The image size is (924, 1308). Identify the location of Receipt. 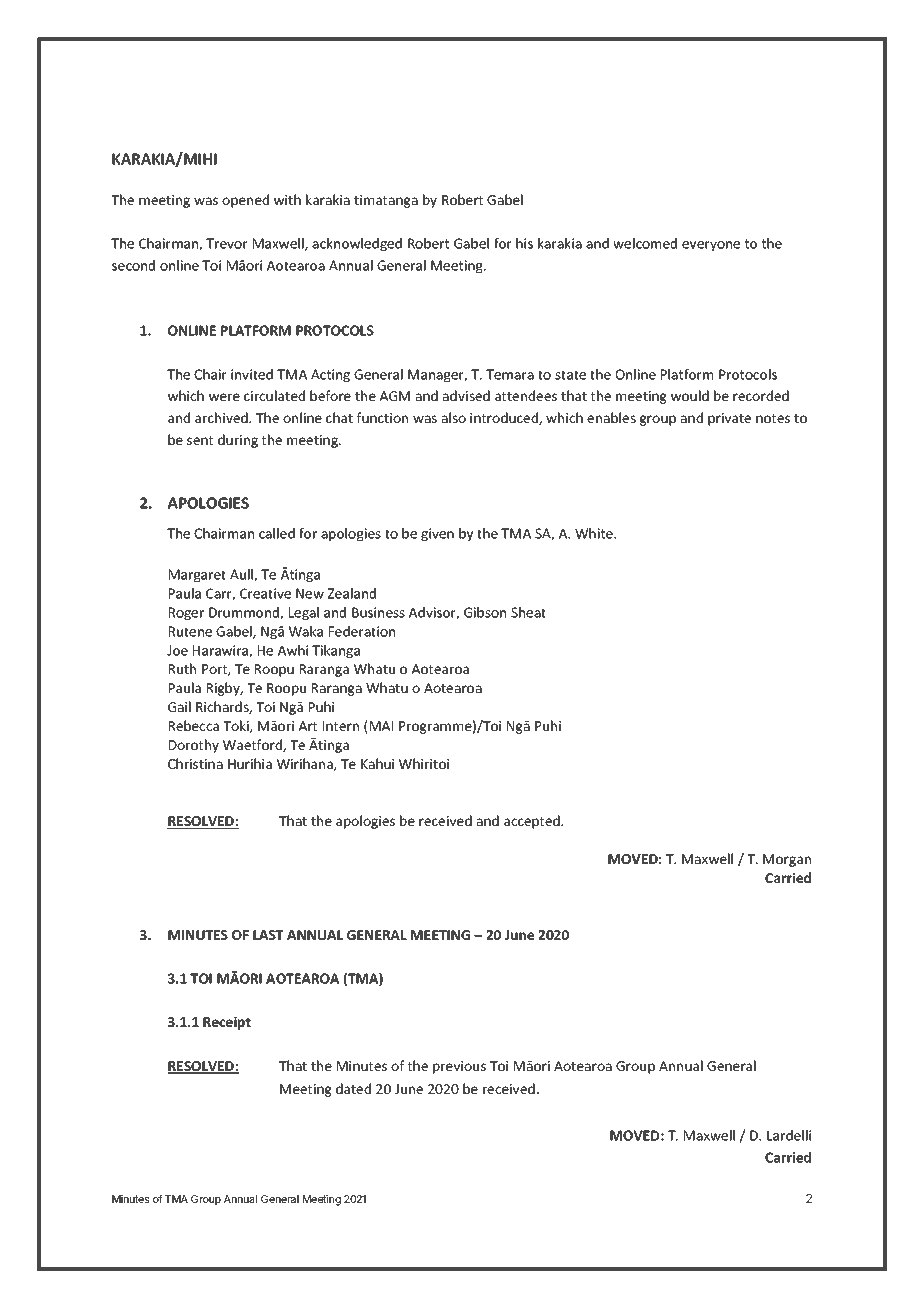
(227, 1023).
